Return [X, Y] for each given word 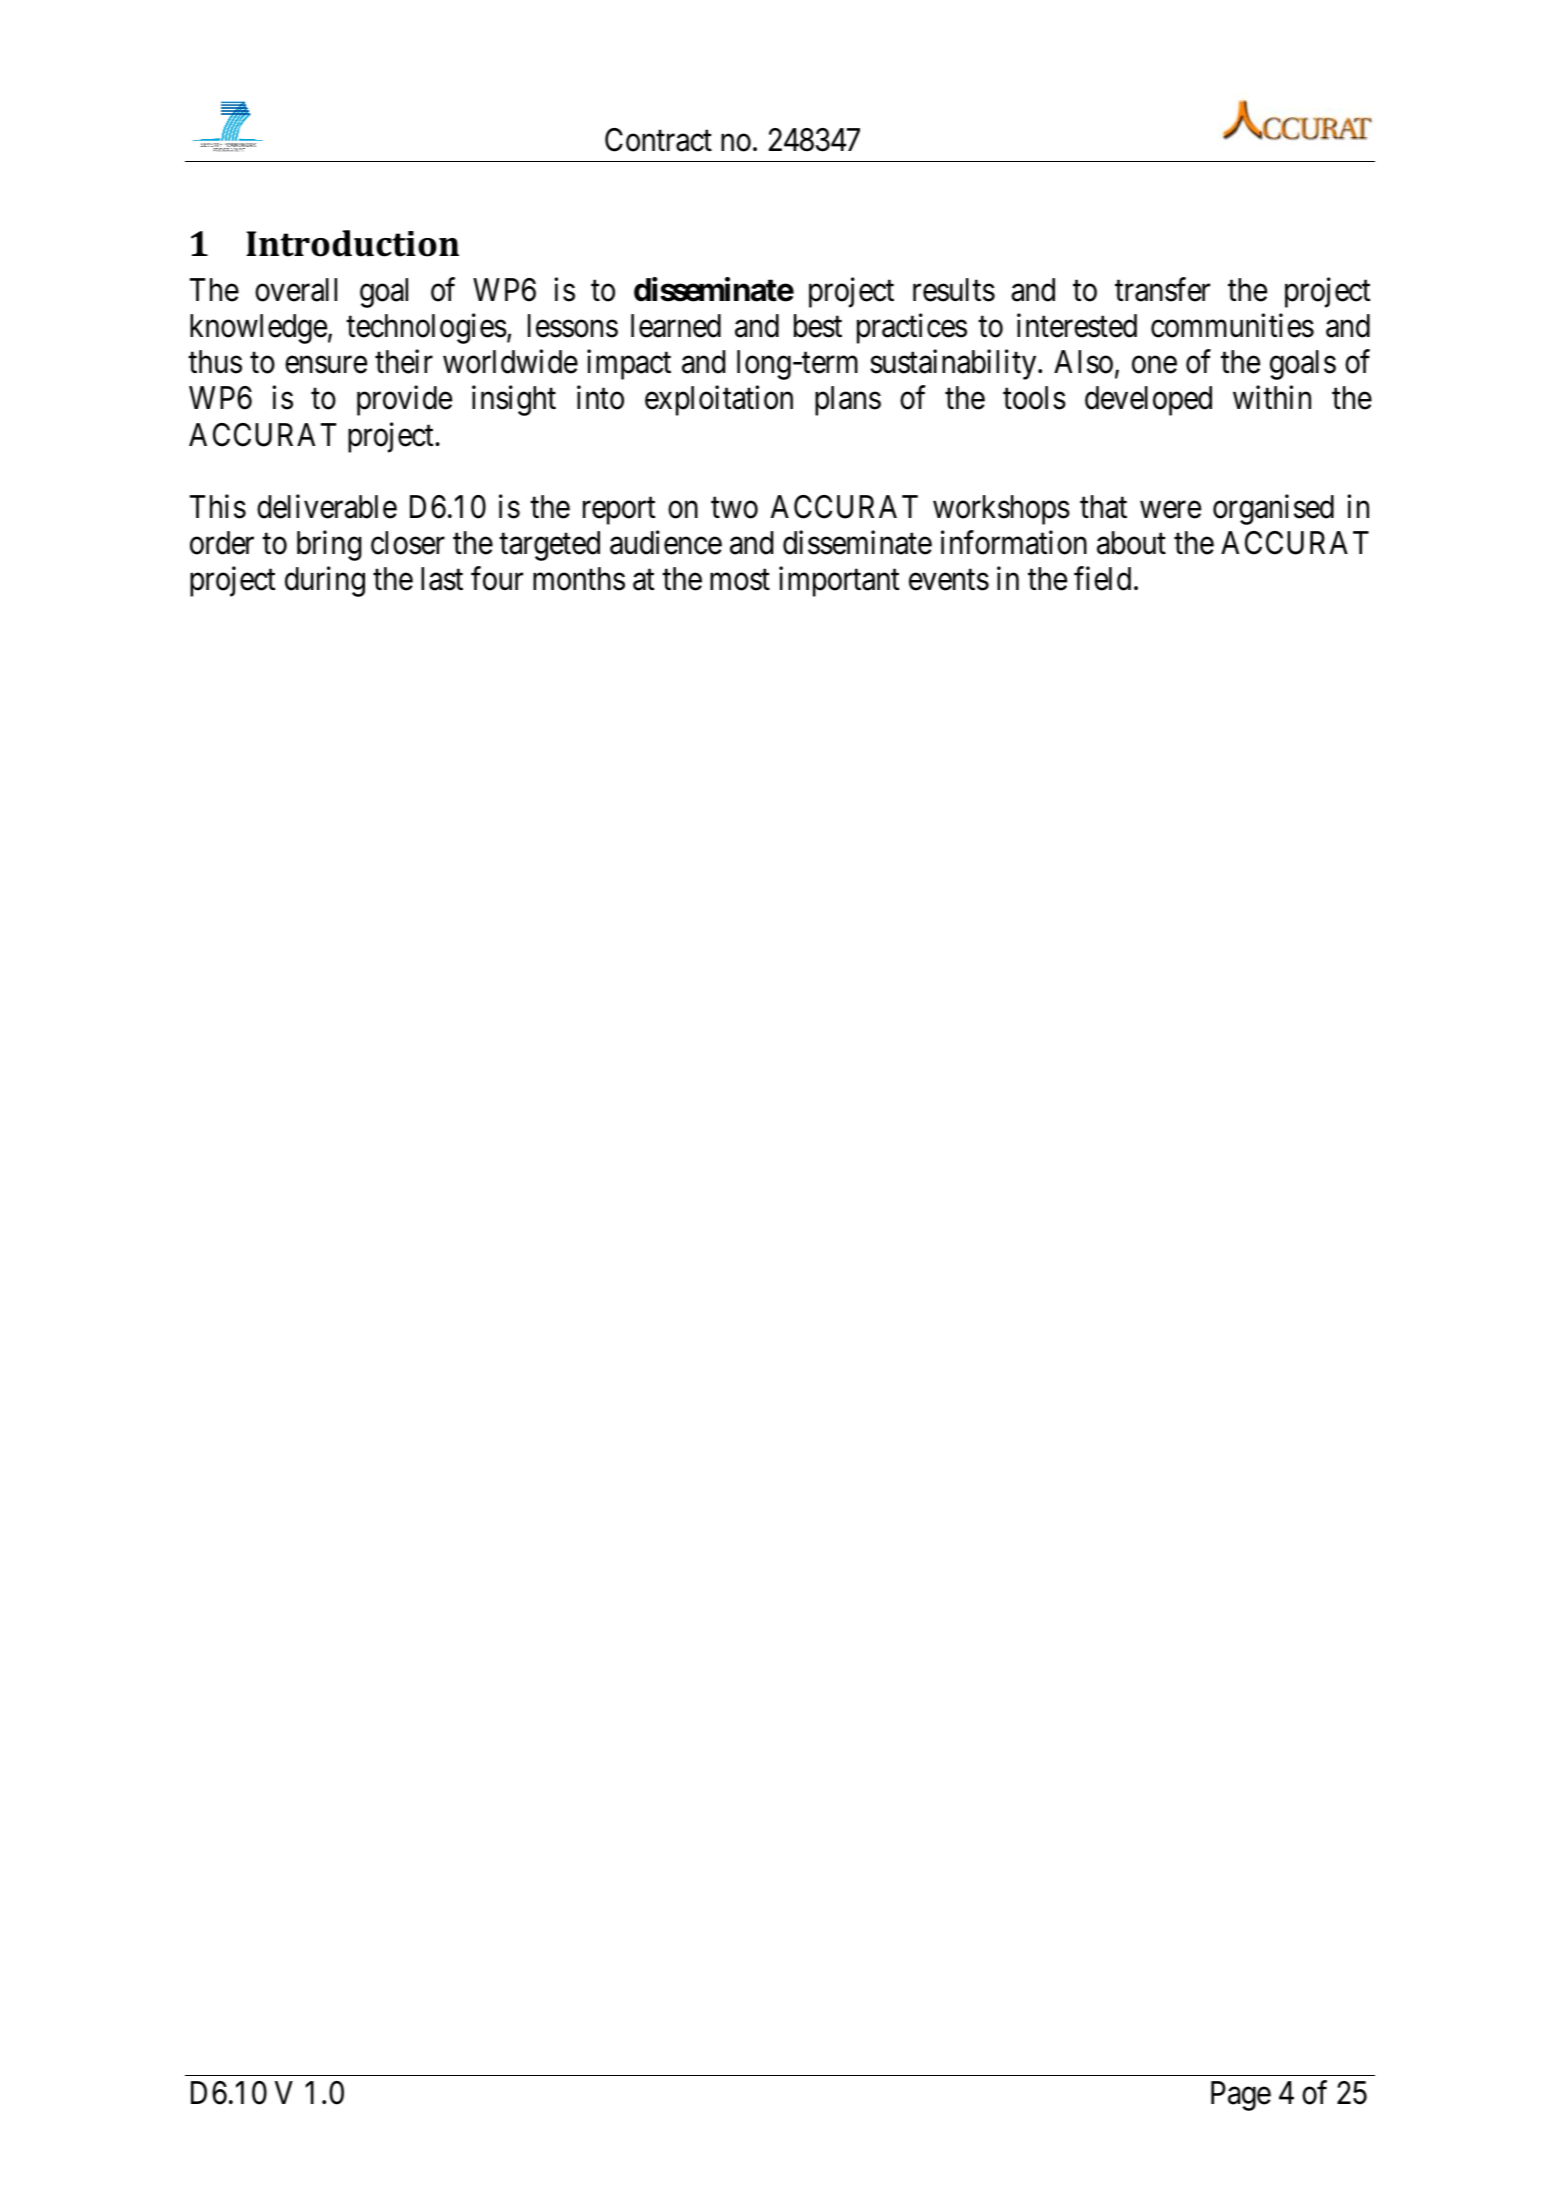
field [1102, 579]
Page [1241, 2096]
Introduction [352, 243]
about [1131, 543]
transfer [1162, 290]
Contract [658, 140]
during [325, 582]
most [740, 580]
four [497, 579]
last [442, 579]
